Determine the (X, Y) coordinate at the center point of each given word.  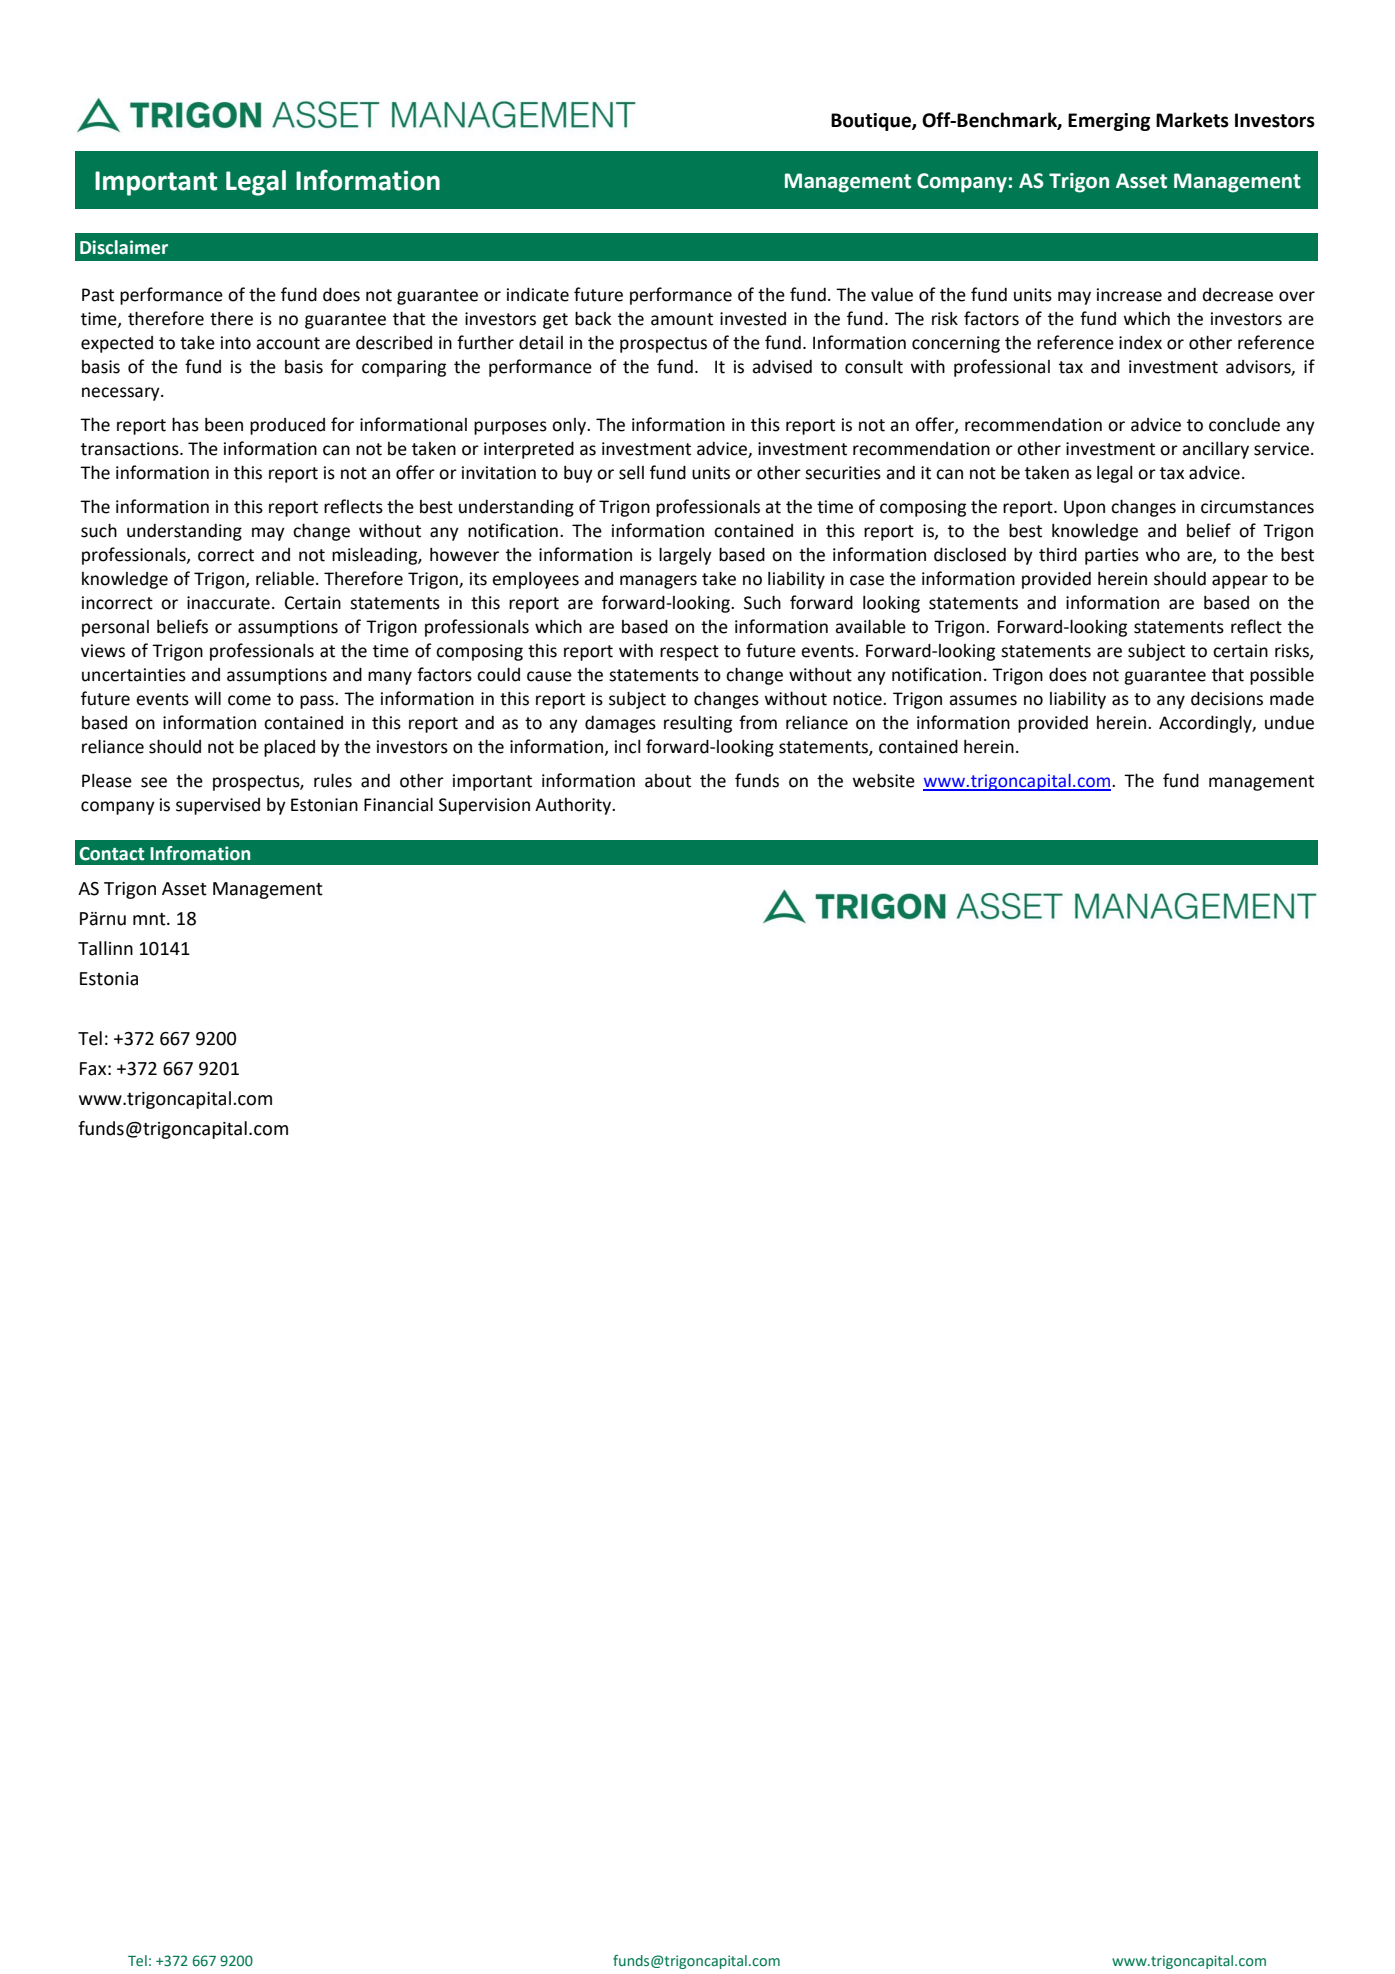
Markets (1192, 120)
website (884, 780)
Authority (574, 806)
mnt (150, 919)
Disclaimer (124, 247)
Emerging (1109, 122)
